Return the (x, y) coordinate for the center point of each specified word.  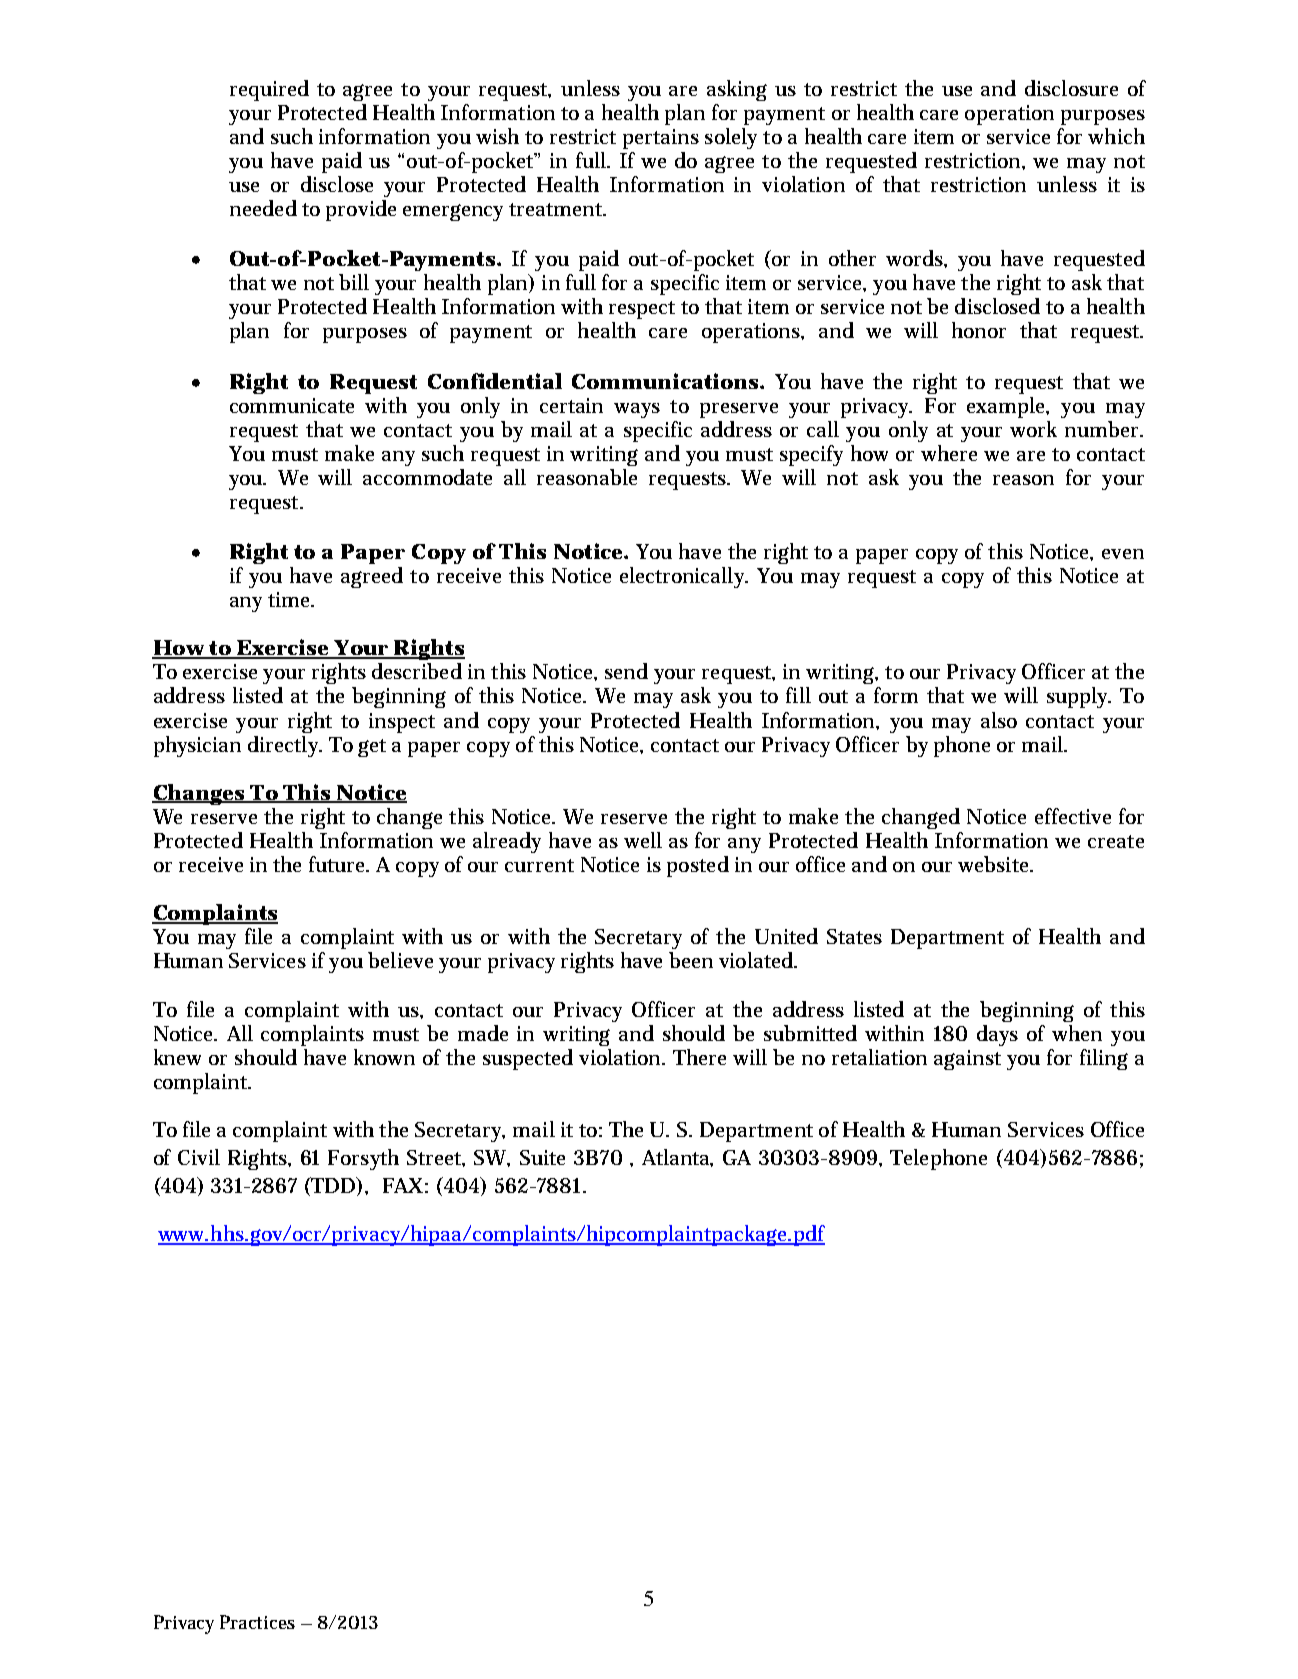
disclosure (1071, 88)
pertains (661, 139)
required (269, 90)
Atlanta (677, 1158)
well (643, 840)
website (994, 864)
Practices (257, 1622)
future (338, 864)
